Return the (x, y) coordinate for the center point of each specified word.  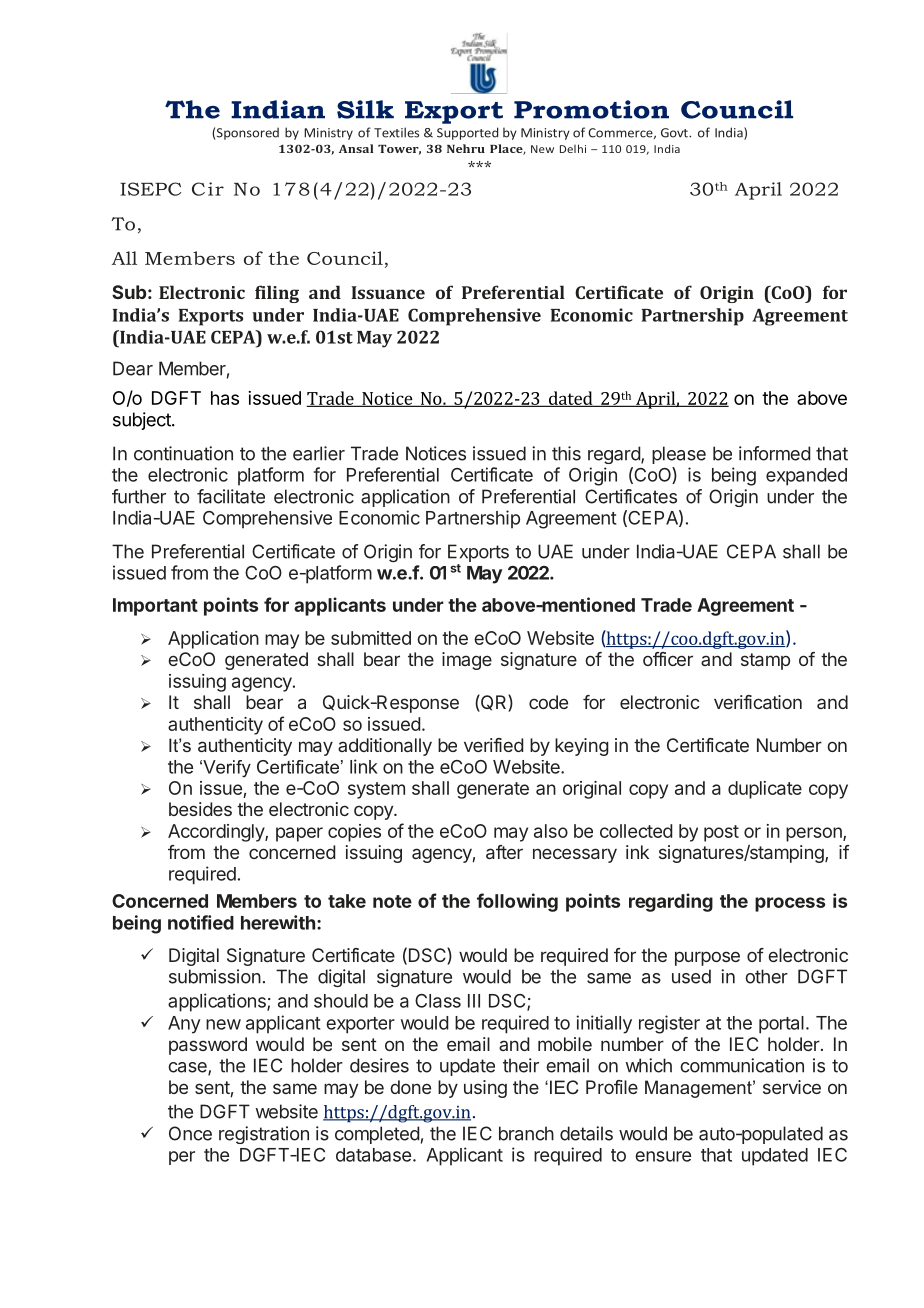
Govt (675, 133)
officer (668, 659)
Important (155, 607)
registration (264, 1135)
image (467, 661)
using (485, 1089)
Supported (467, 133)
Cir (208, 189)
